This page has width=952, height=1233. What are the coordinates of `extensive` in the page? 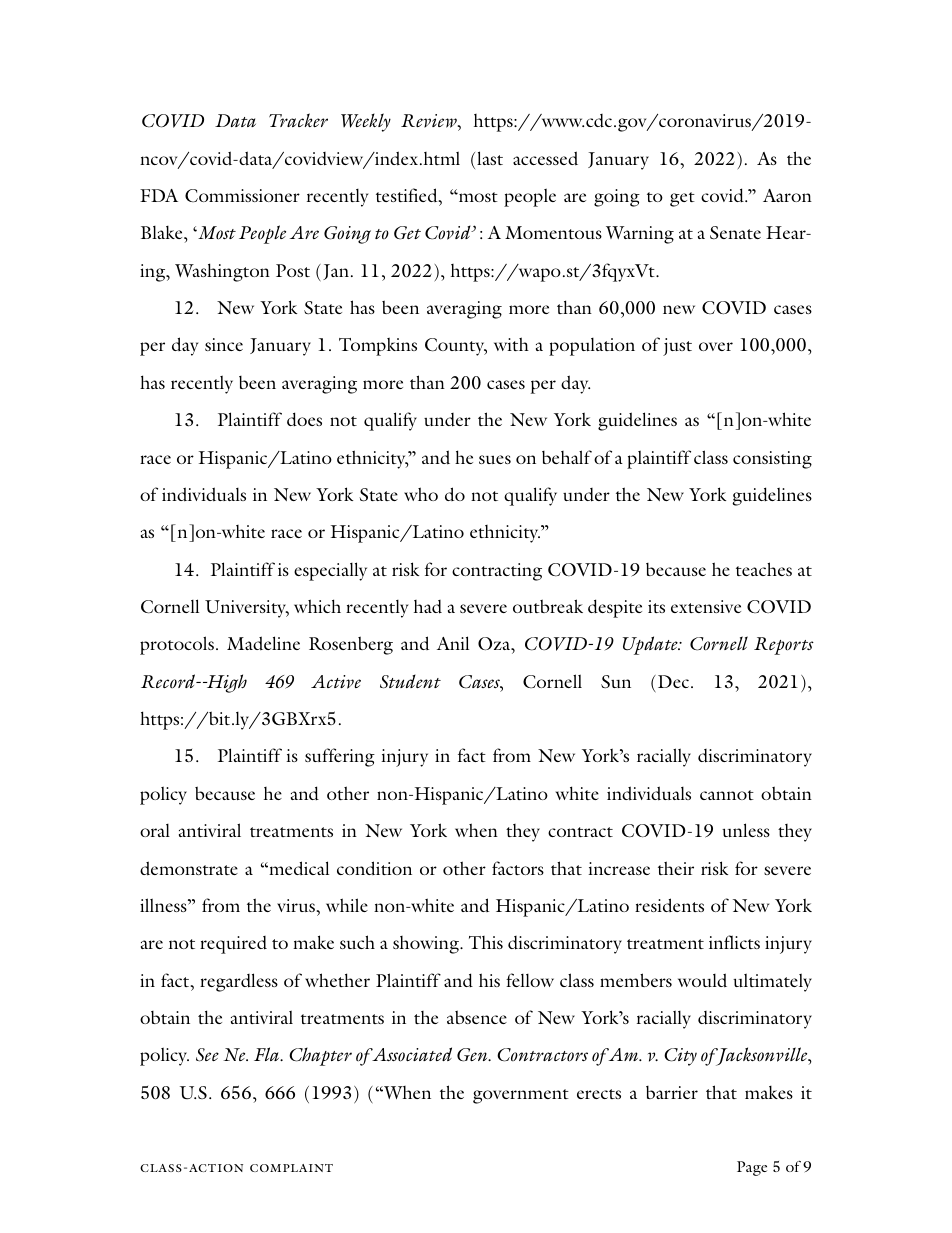 It's located at (706, 606).
